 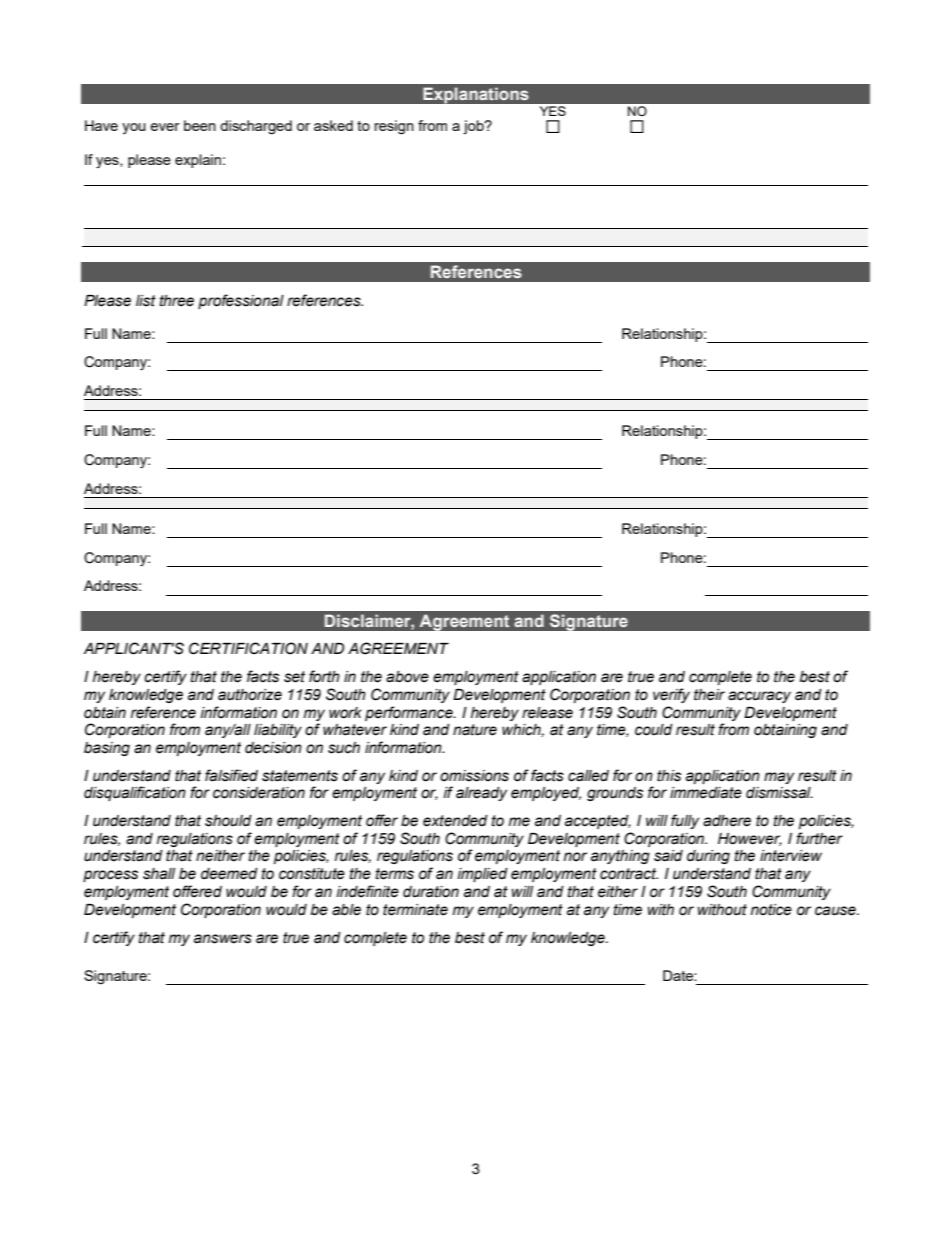 What do you see at coordinates (177, 301) in the screenshot?
I see `three` at bounding box center [177, 301].
